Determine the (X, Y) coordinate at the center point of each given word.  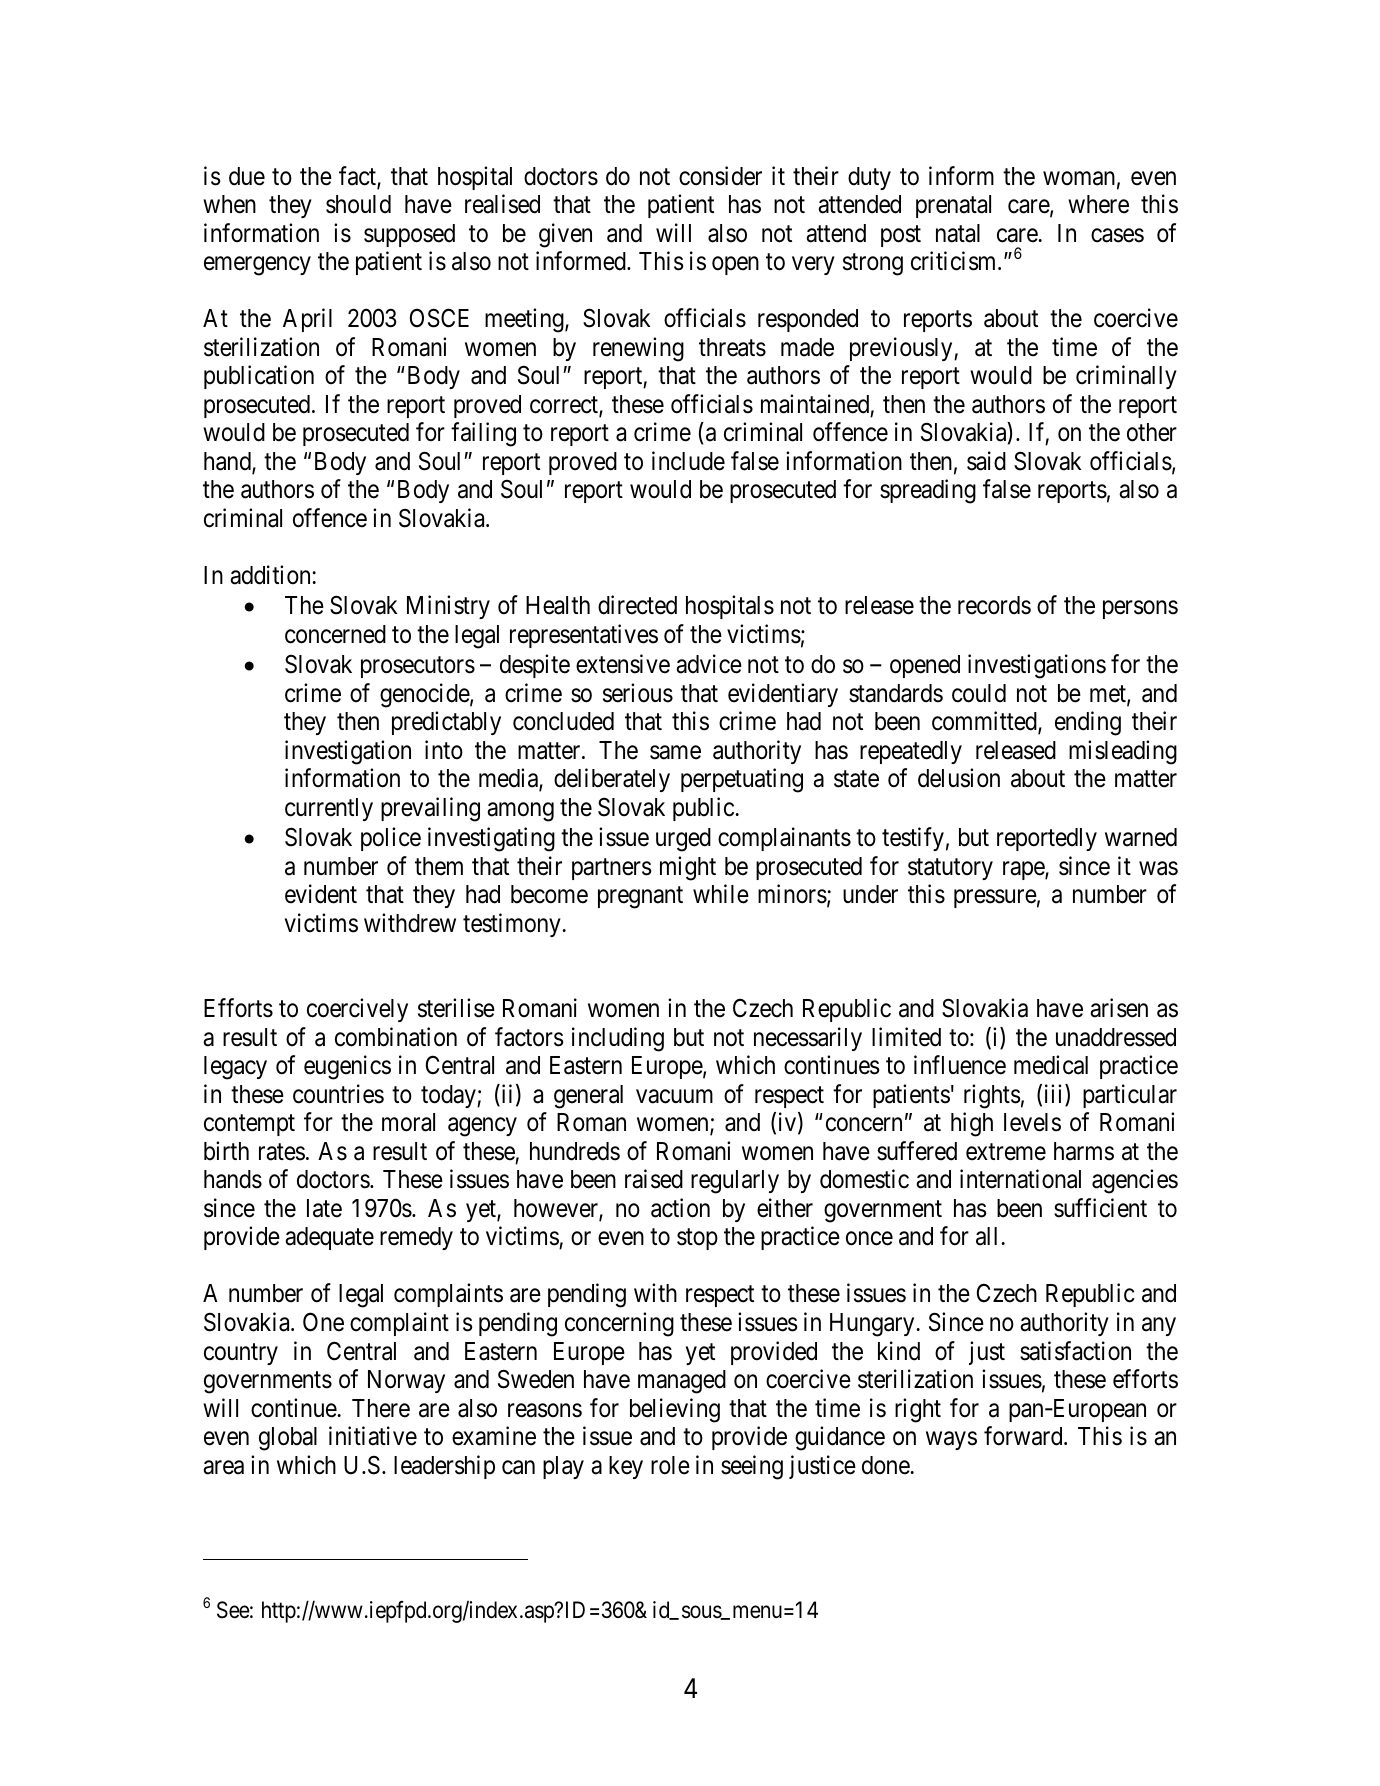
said (986, 461)
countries (338, 1094)
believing (675, 1410)
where (1098, 204)
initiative (373, 1436)
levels (1032, 1122)
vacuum (674, 1097)
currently (329, 809)
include (688, 461)
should (358, 204)
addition (271, 575)
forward (1024, 1436)
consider (720, 176)
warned (1141, 837)
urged (683, 840)
